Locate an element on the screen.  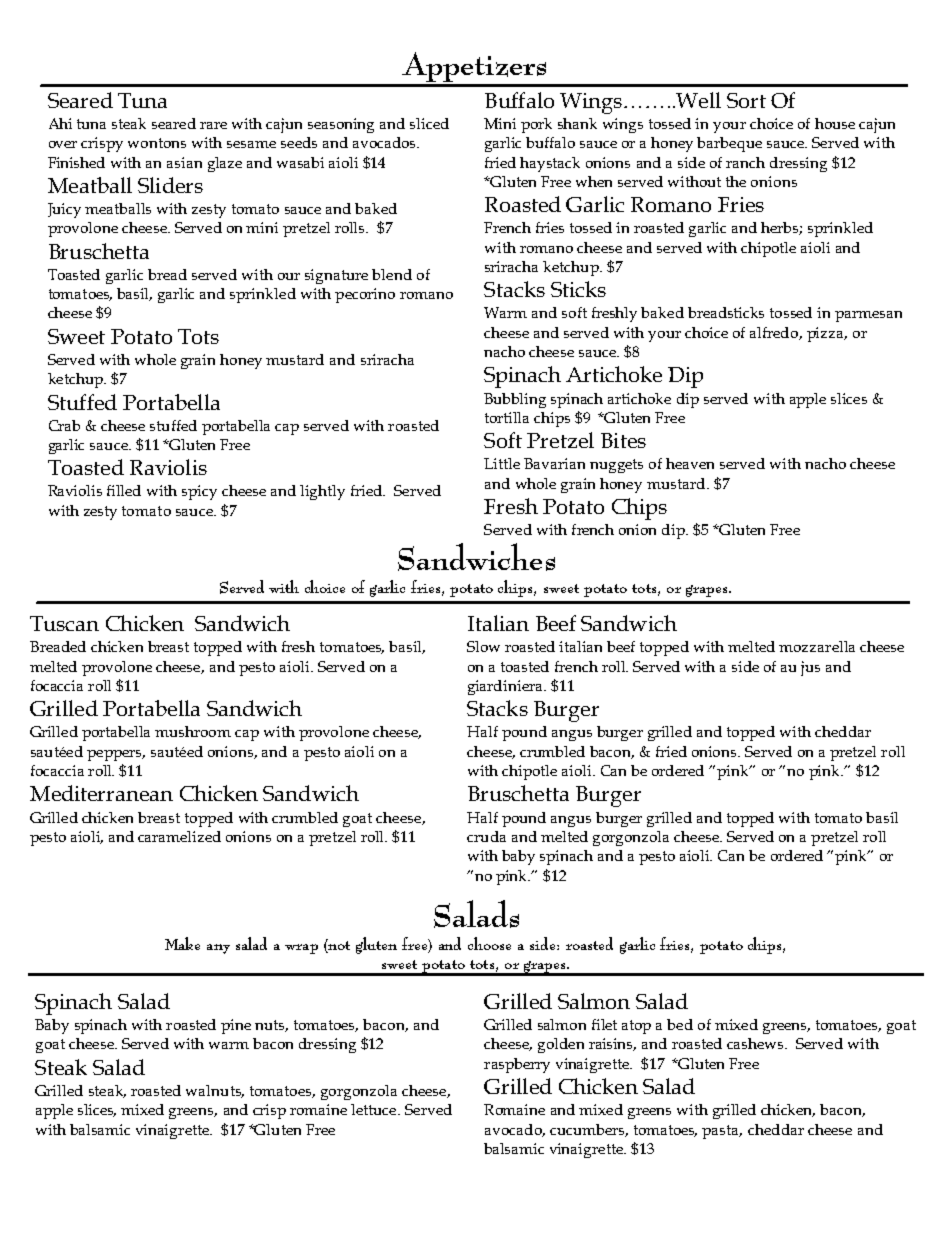
pasta is located at coordinates (722, 1132).
